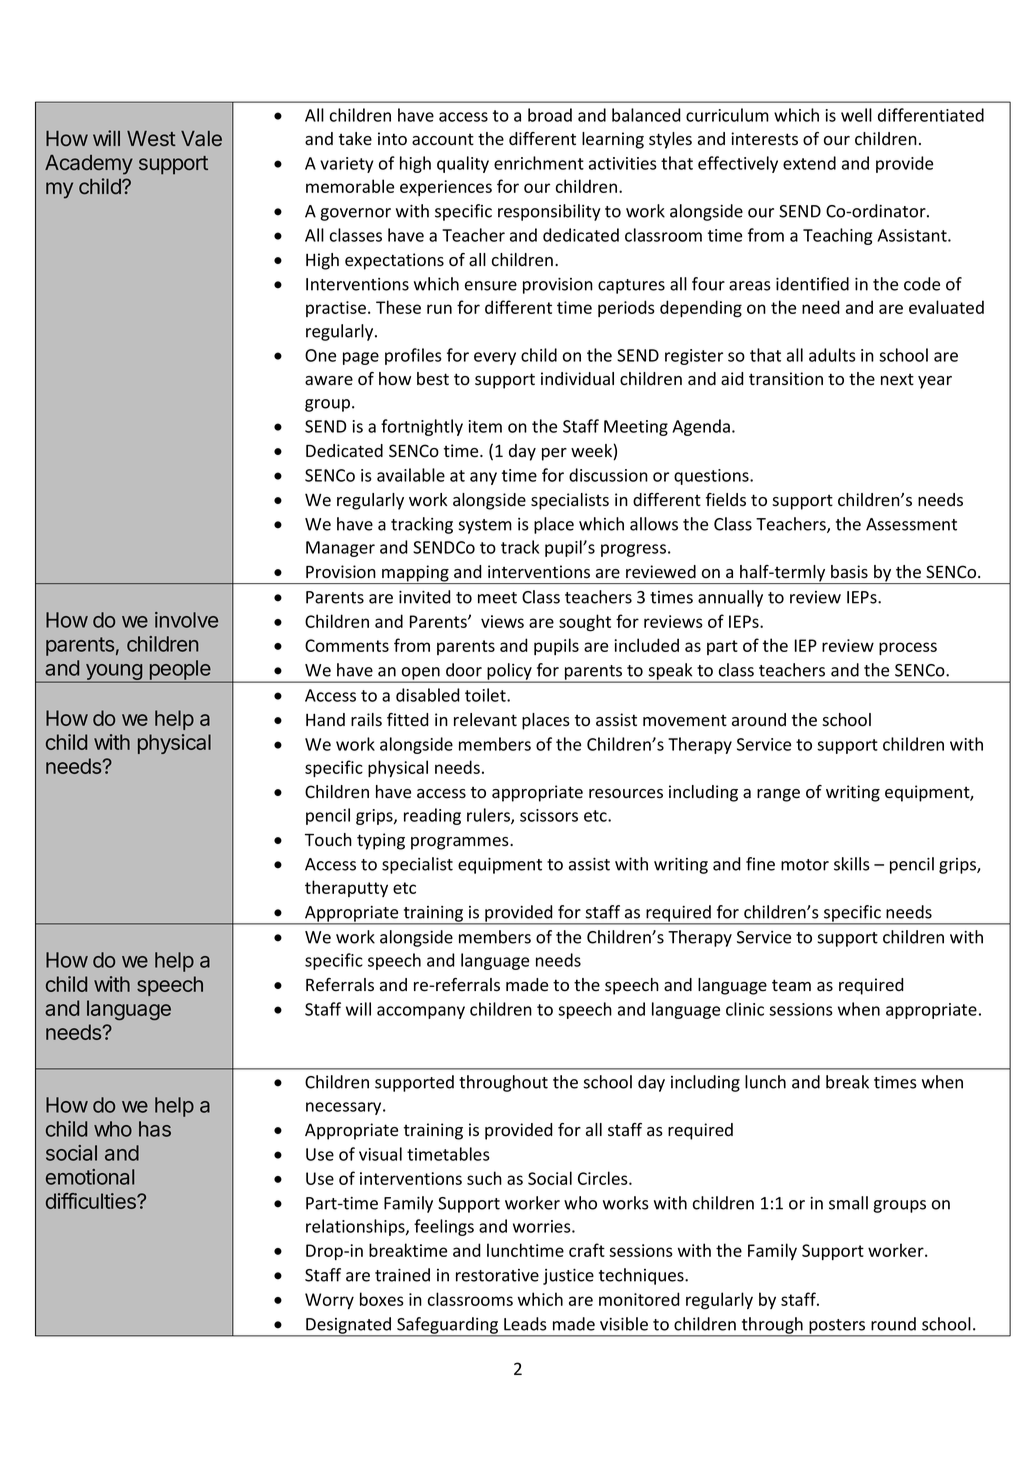 The width and height of the image is (1036, 1465). I want to click on posters, so click(837, 1327).
